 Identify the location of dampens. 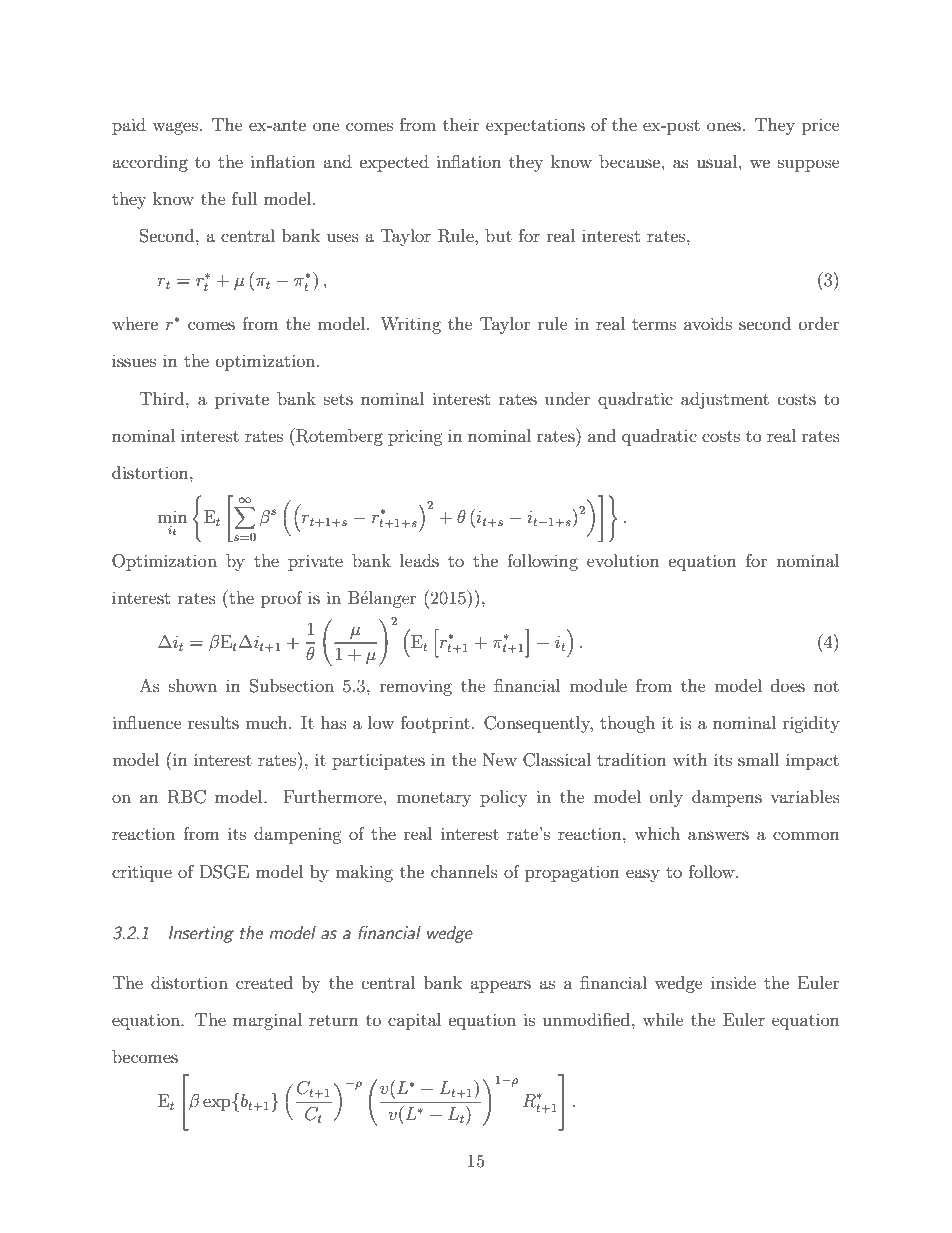
(727, 798).
